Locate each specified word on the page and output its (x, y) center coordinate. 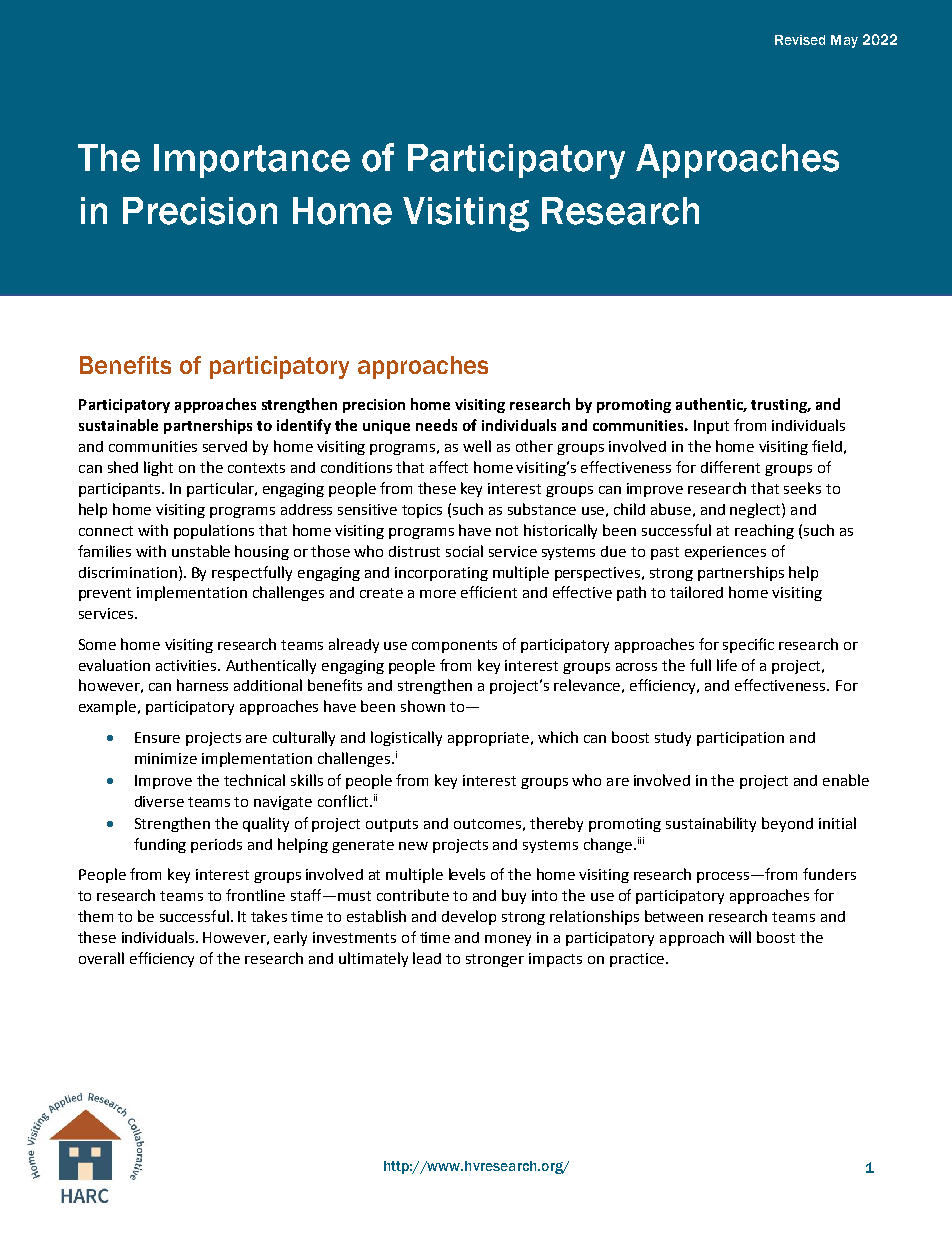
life (727, 665)
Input (711, 427)
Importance (252, 161)
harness (202, 685)
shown (423, 706)
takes (269, 916)
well (477, 446)
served (225, 446)
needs (436, 425)
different (730, 467)
